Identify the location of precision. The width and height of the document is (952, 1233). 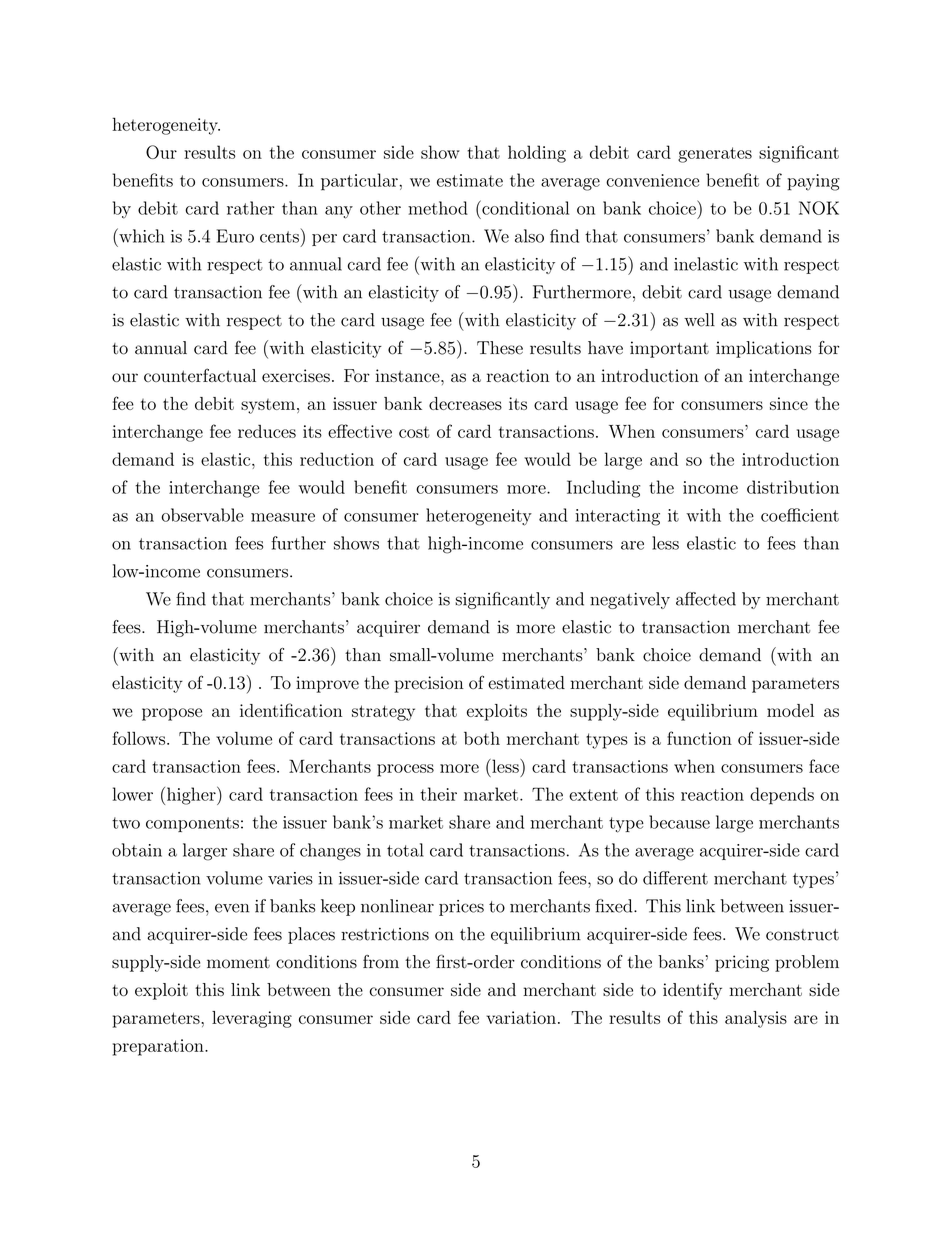
(429, 684).
